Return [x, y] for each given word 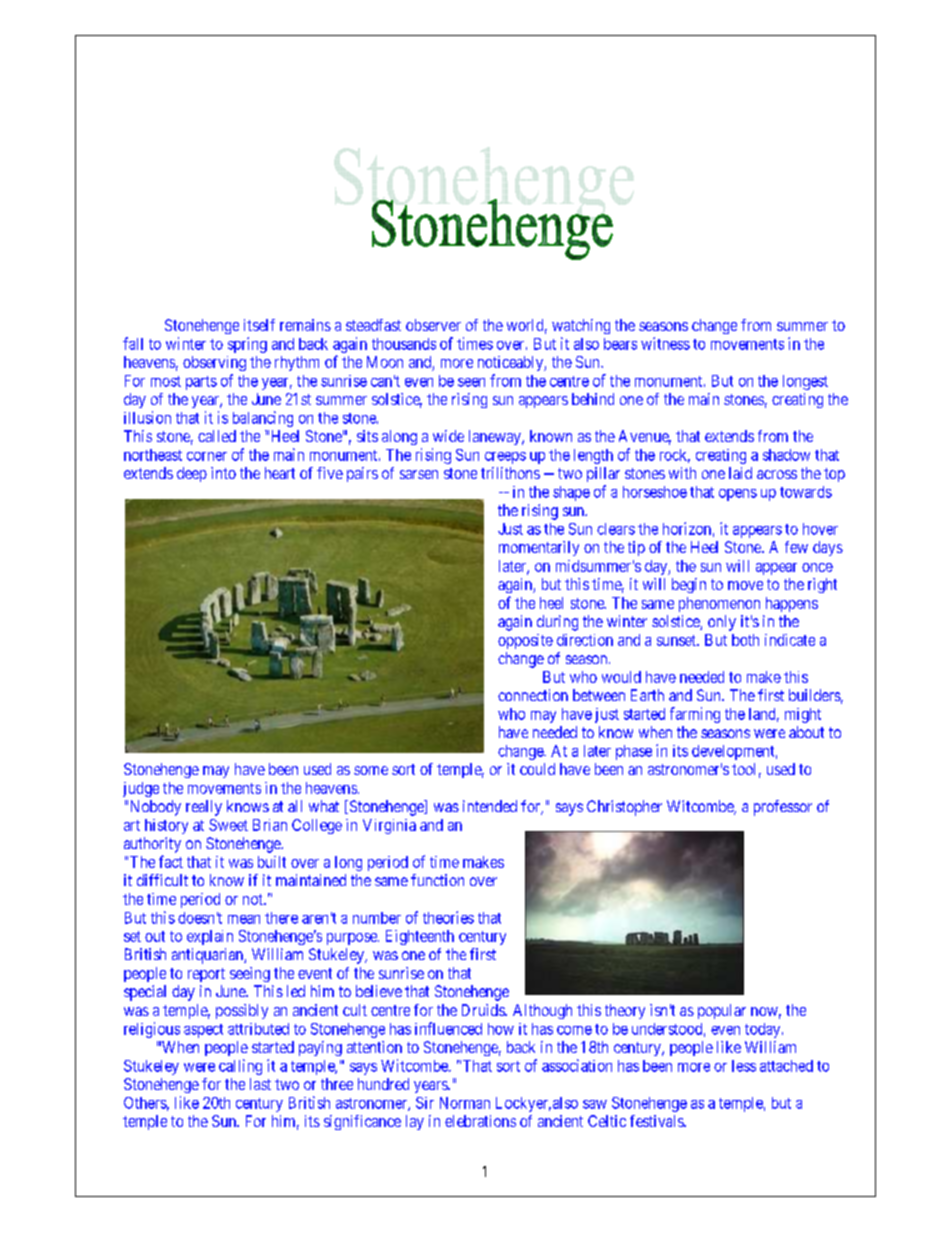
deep [192, 474]
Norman [465, 1103]
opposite [525, 641]
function [437, 880]
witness [665, 343]
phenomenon [719, 604]
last [260, 1084]
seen [471, 382]
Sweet [228, 825]
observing [214, 363]
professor [783, 808]
